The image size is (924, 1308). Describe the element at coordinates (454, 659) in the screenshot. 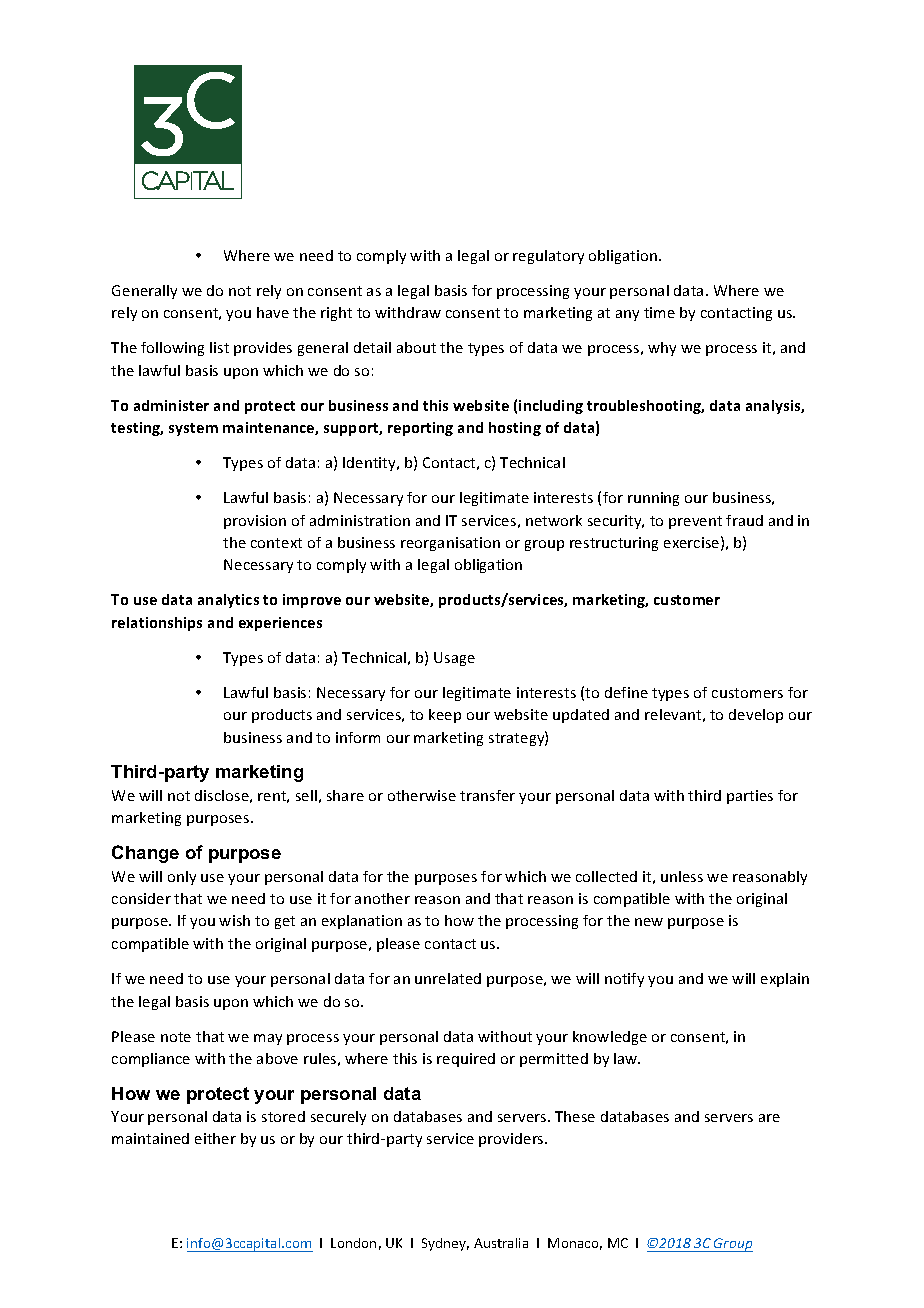

I see `Usage` at that location.
